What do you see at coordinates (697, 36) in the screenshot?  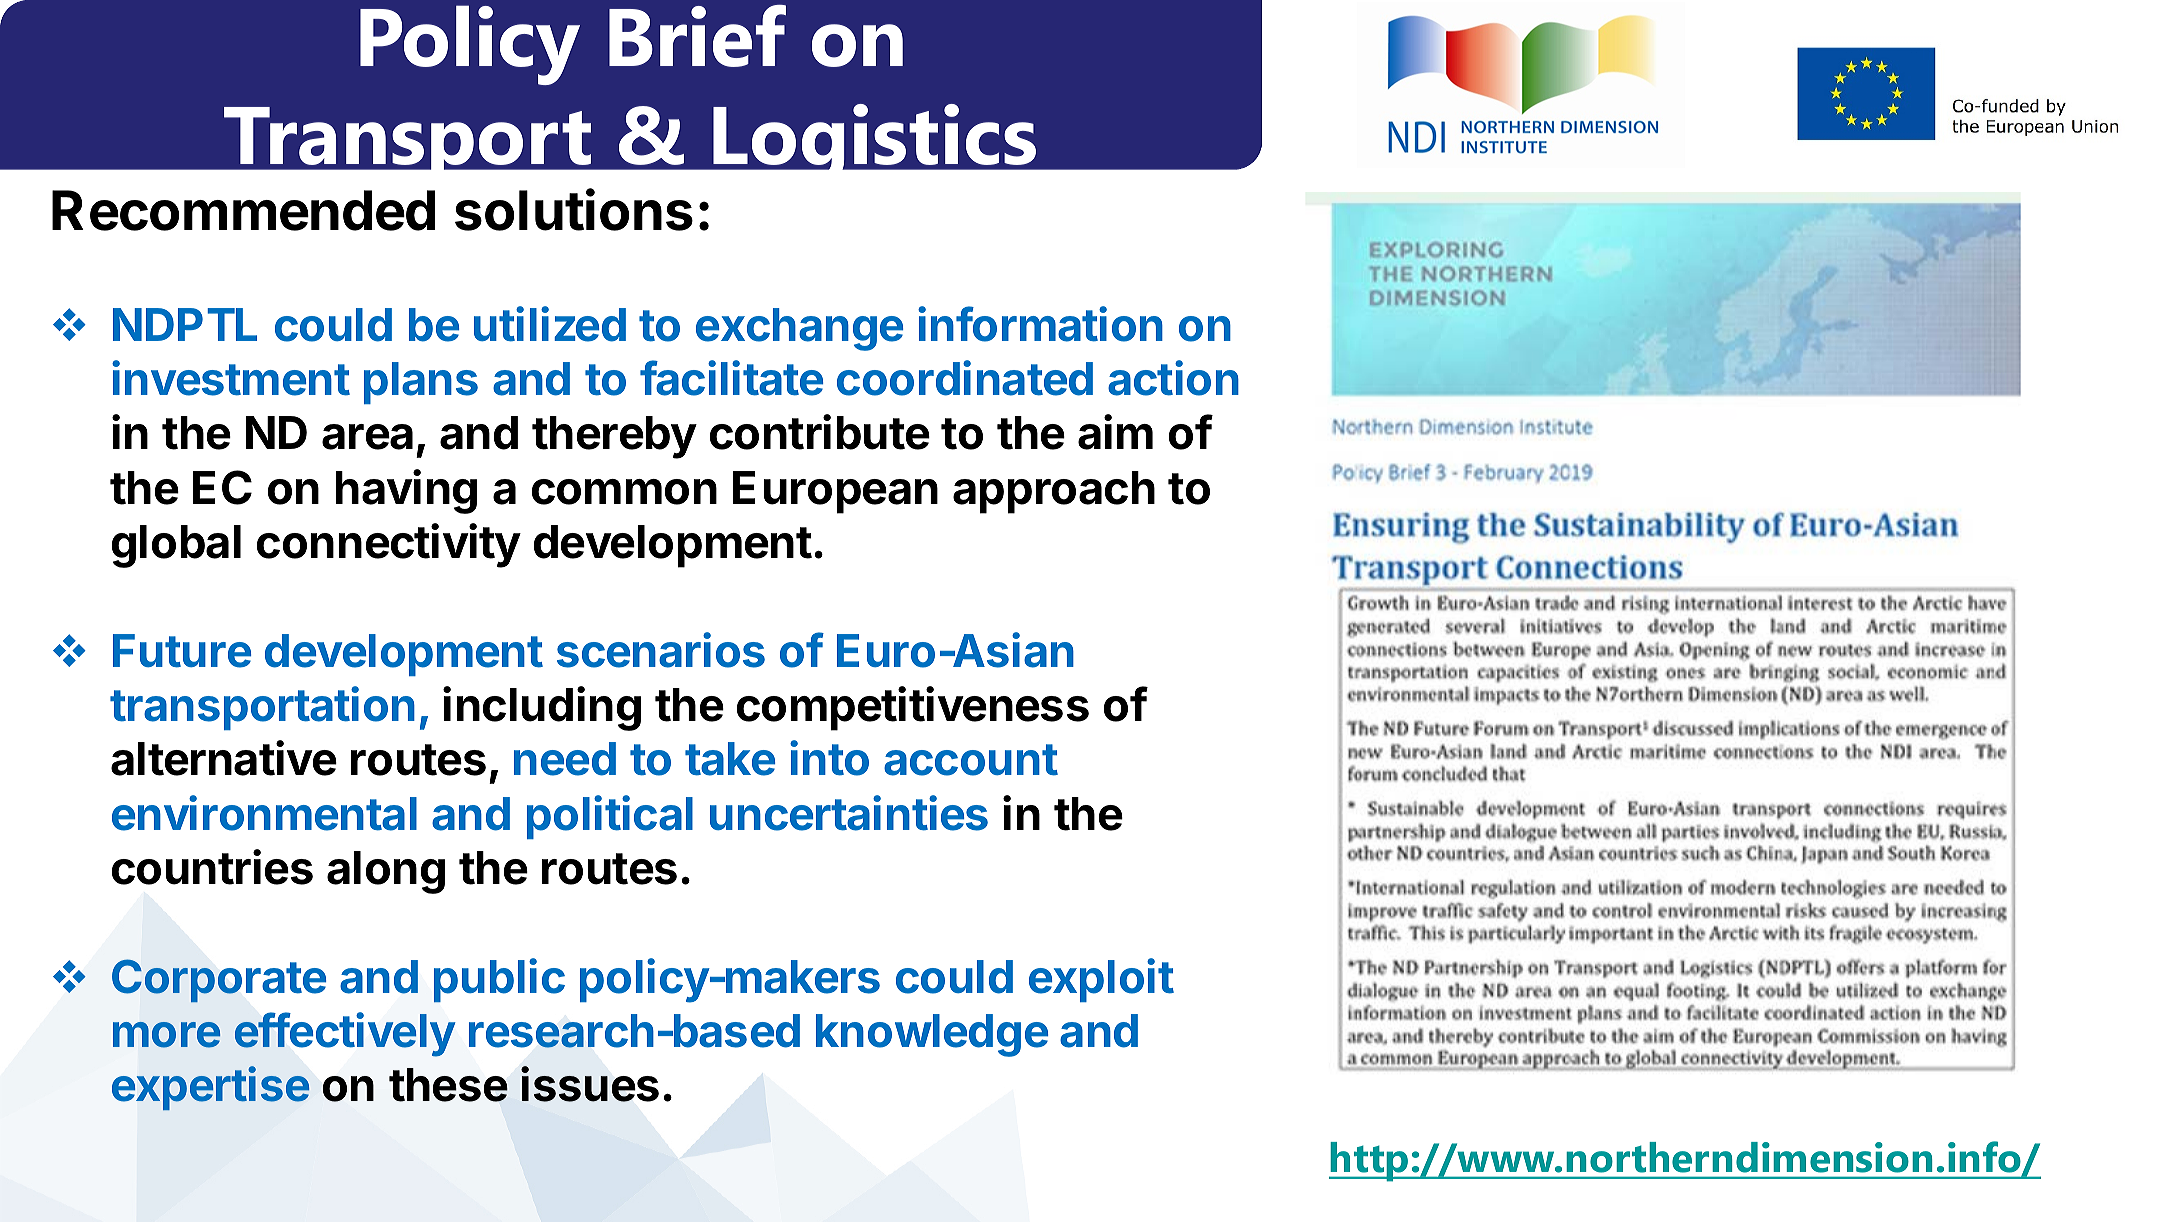 I see `Brief` at bounding box center [697, 36].
